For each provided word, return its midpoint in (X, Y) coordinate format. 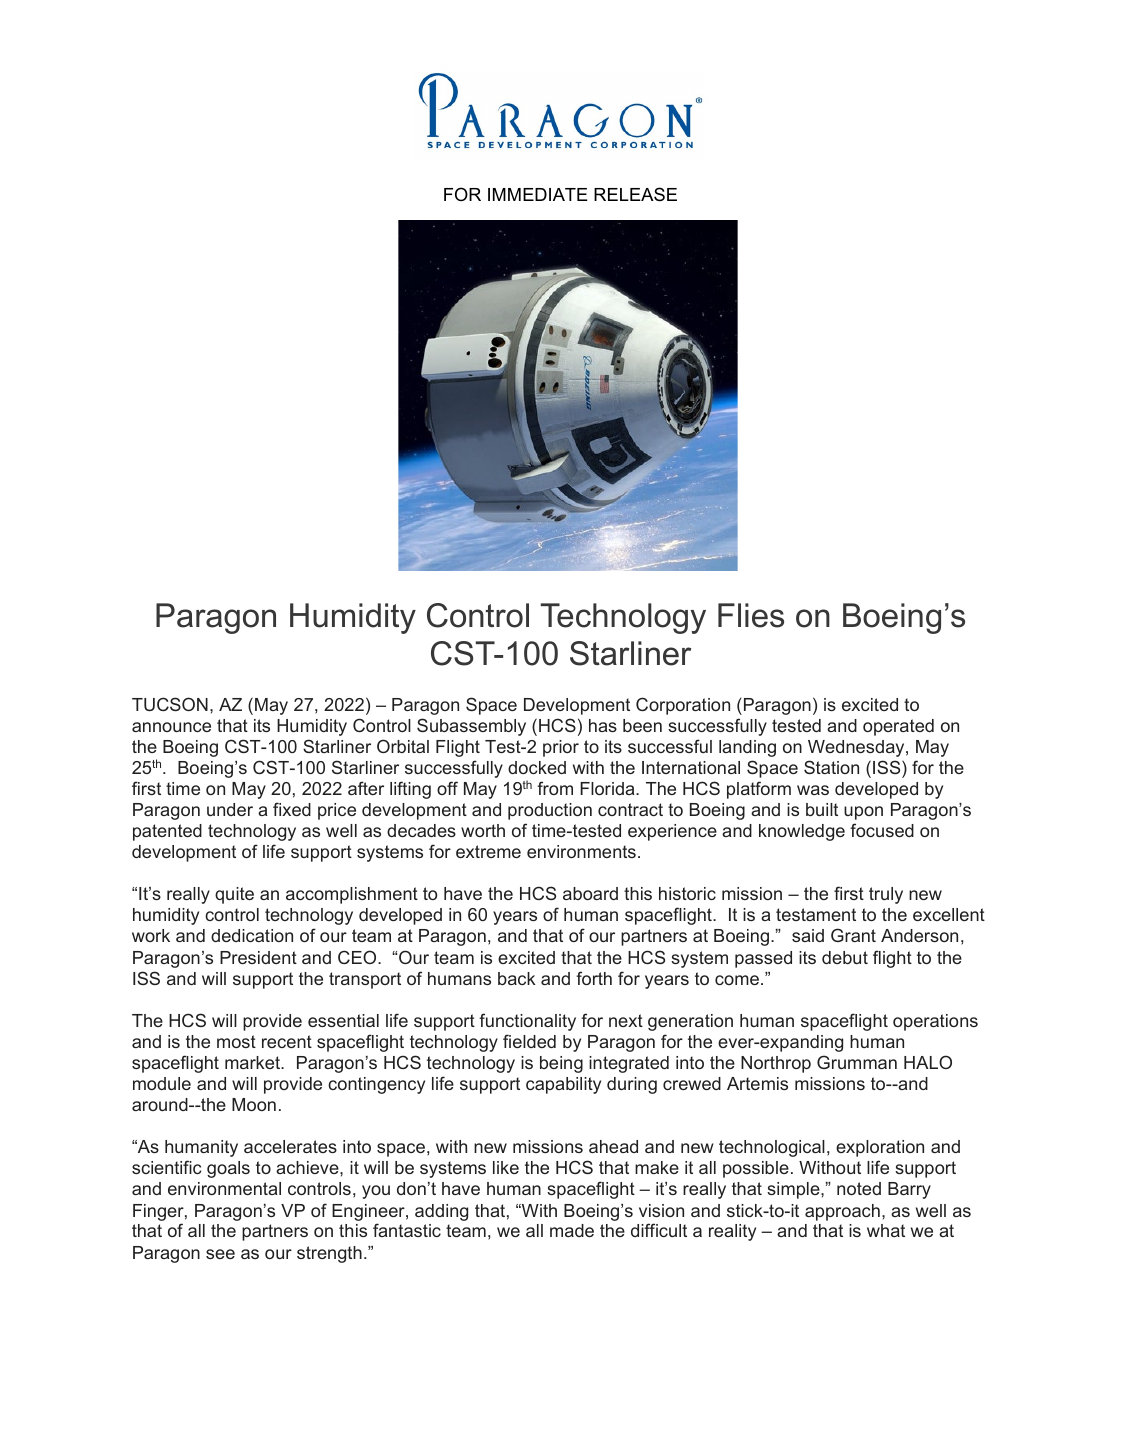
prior (561, 748)
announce (171, 727)
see (220, 1254)
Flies (751, 615)
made (572, 1230)
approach (842, 1212)
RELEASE (635, 194)
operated (898, 727)
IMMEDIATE (538, 194)
